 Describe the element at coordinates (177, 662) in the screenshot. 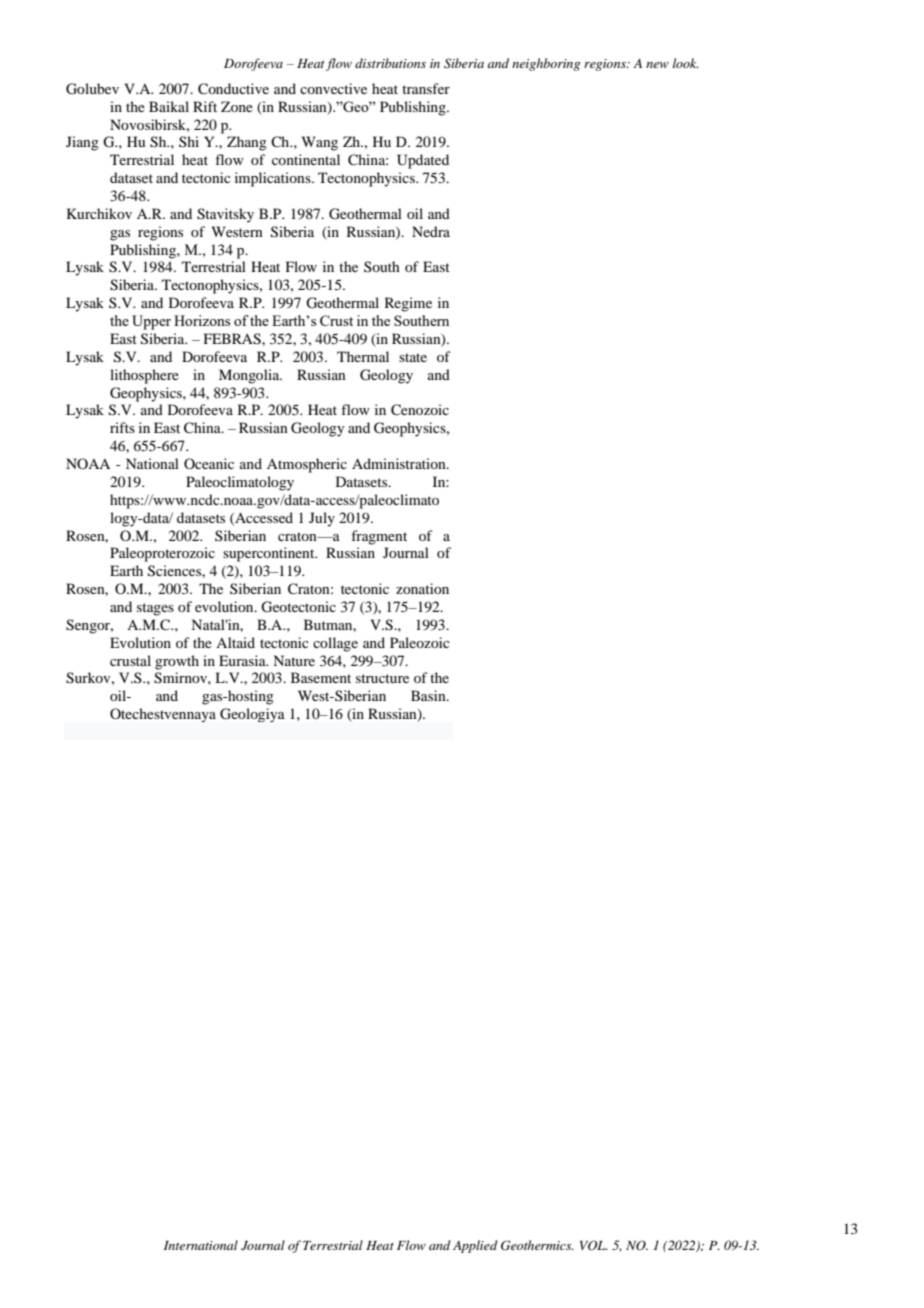

I see `growth` at that location.
